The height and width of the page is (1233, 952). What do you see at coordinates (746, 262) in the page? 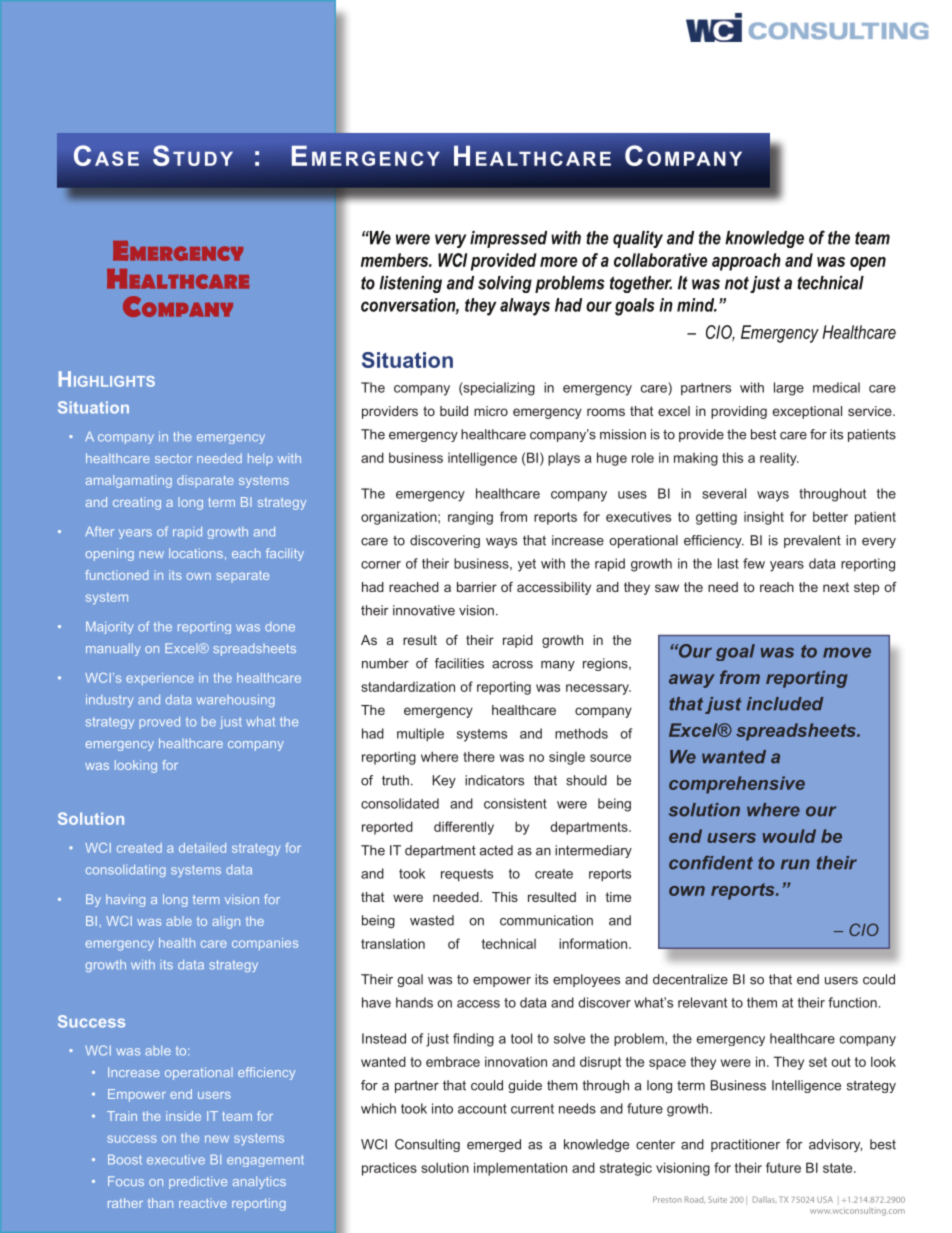
I see `approach` at bounding box center [746, 262].
